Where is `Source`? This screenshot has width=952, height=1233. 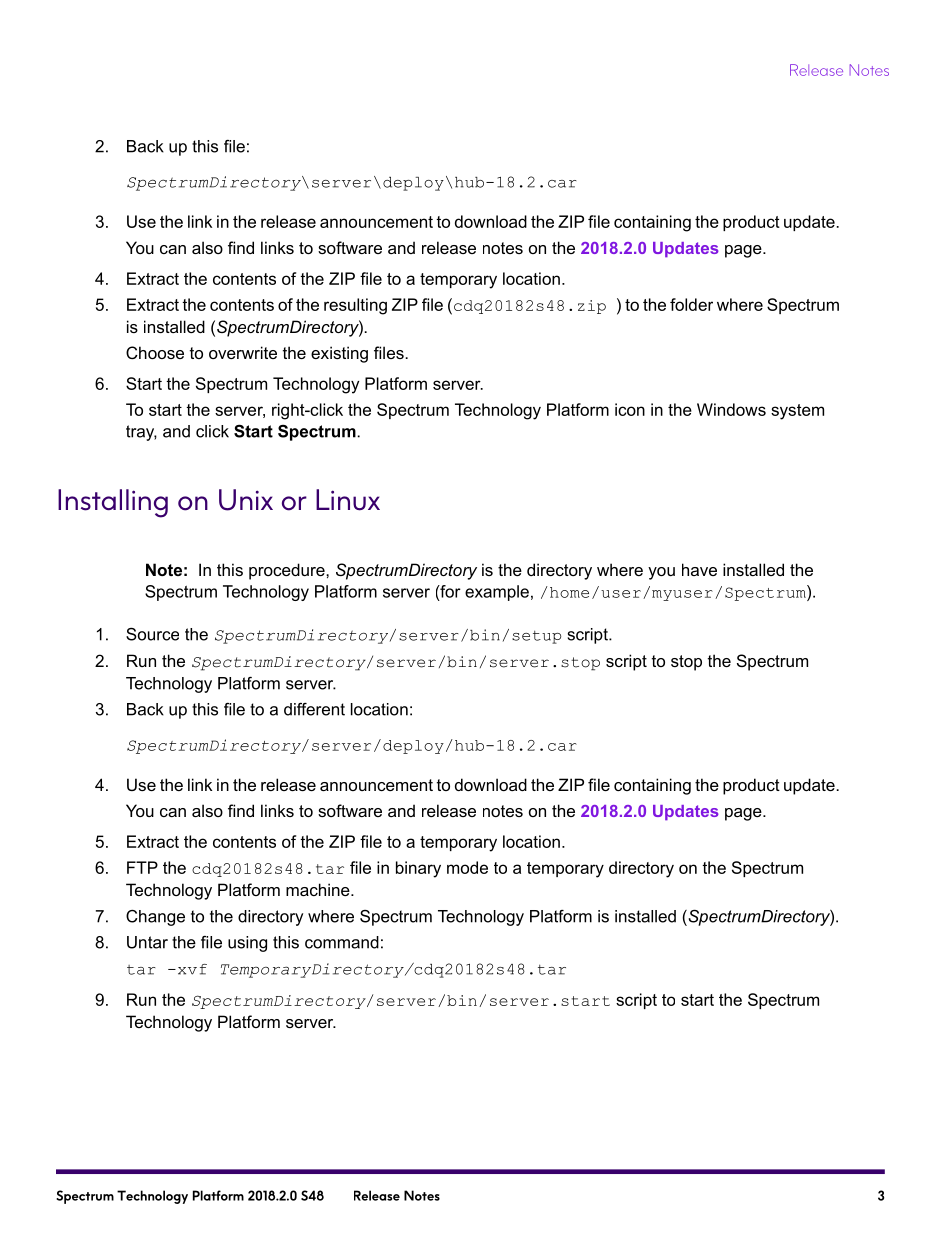
Source is located at coordinates (152, 634).
